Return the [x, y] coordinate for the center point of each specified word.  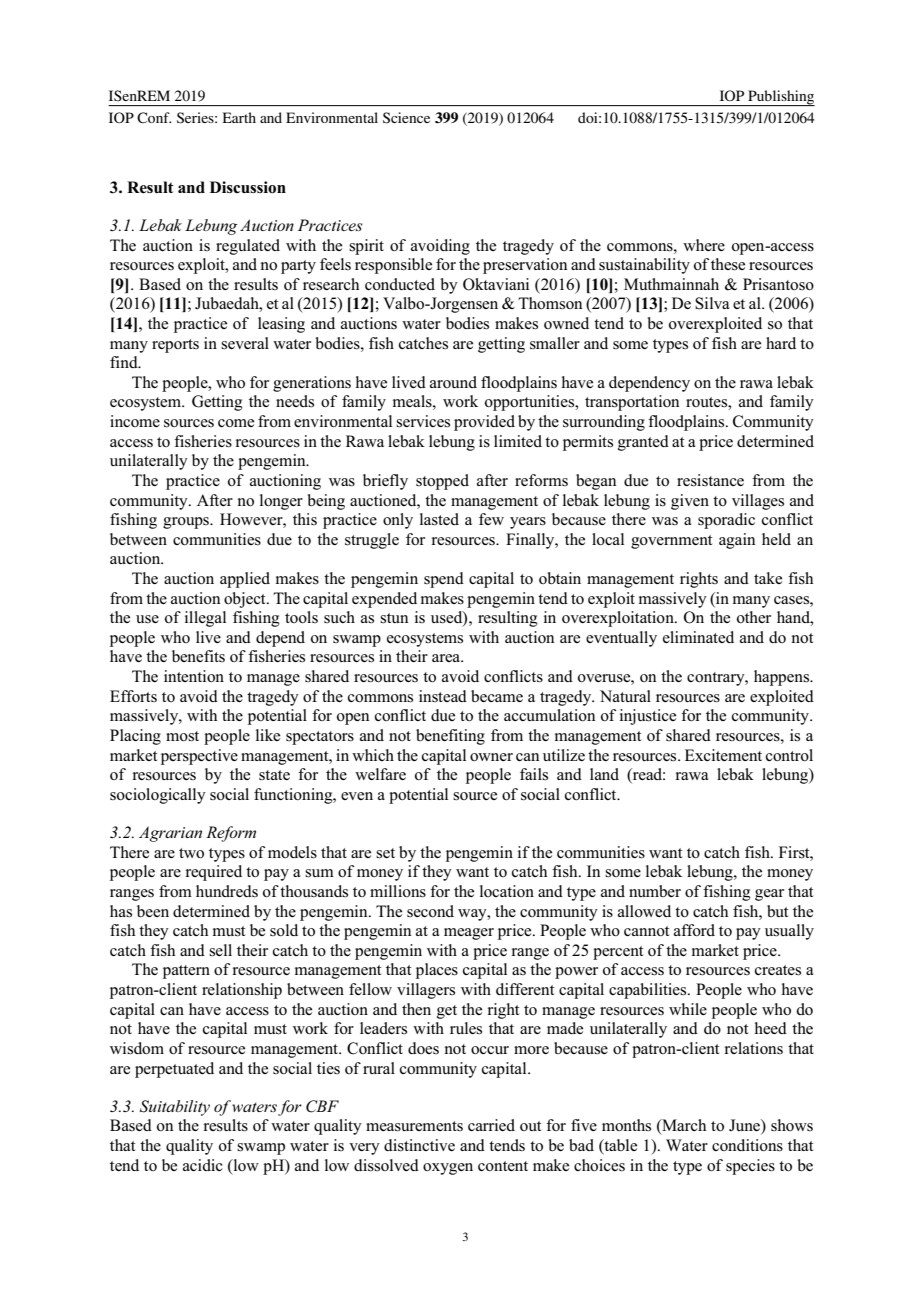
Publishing [780, 98]
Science [406, 118]
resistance [710, 480]
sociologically [158, 796]
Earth [239, 117]
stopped [442, 482]
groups [187, 523]
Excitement [723, 755]
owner [491, 757]
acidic [203, 1165]
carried [491, 1125]
